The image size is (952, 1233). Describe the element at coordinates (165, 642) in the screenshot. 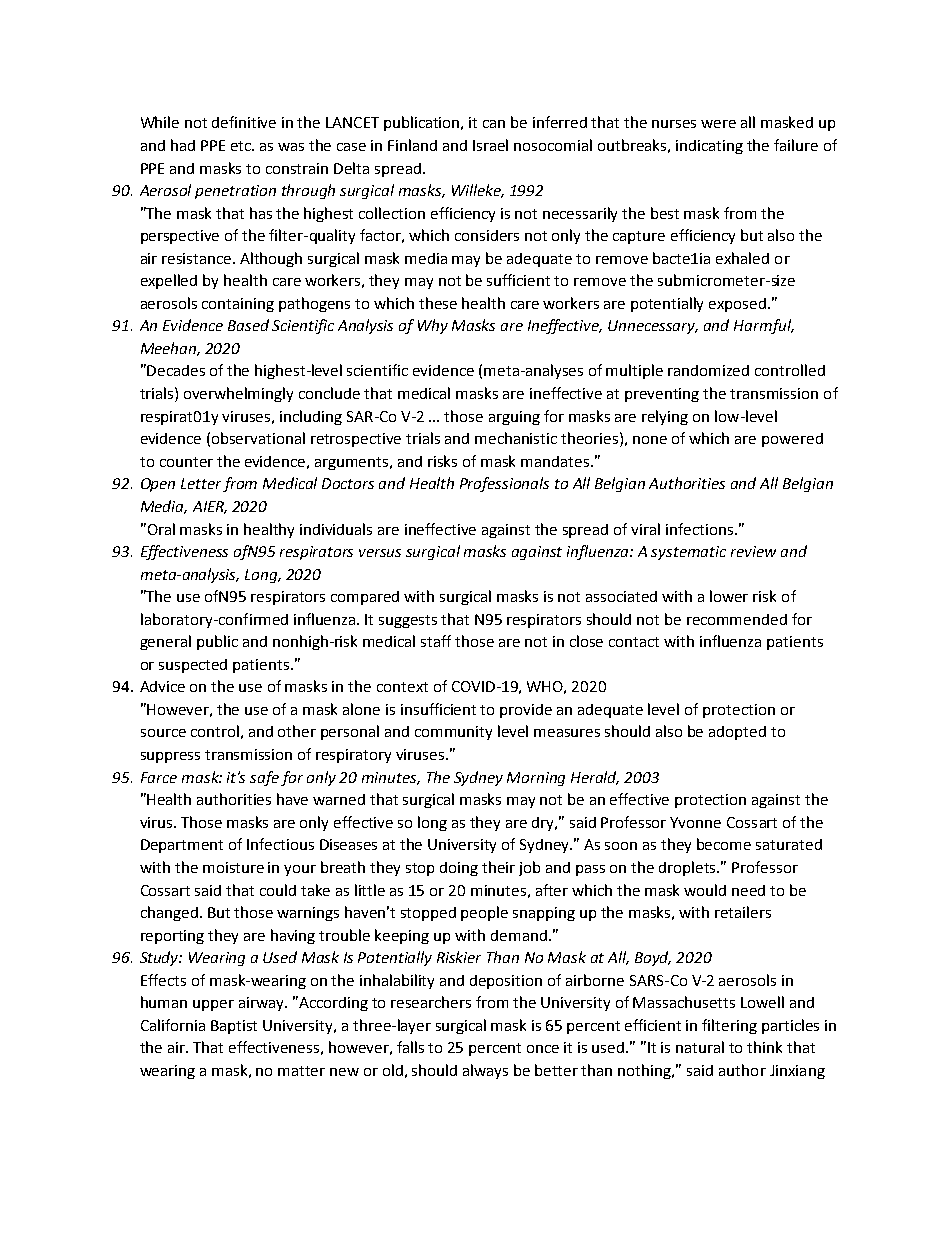

I see `general` at that location.
